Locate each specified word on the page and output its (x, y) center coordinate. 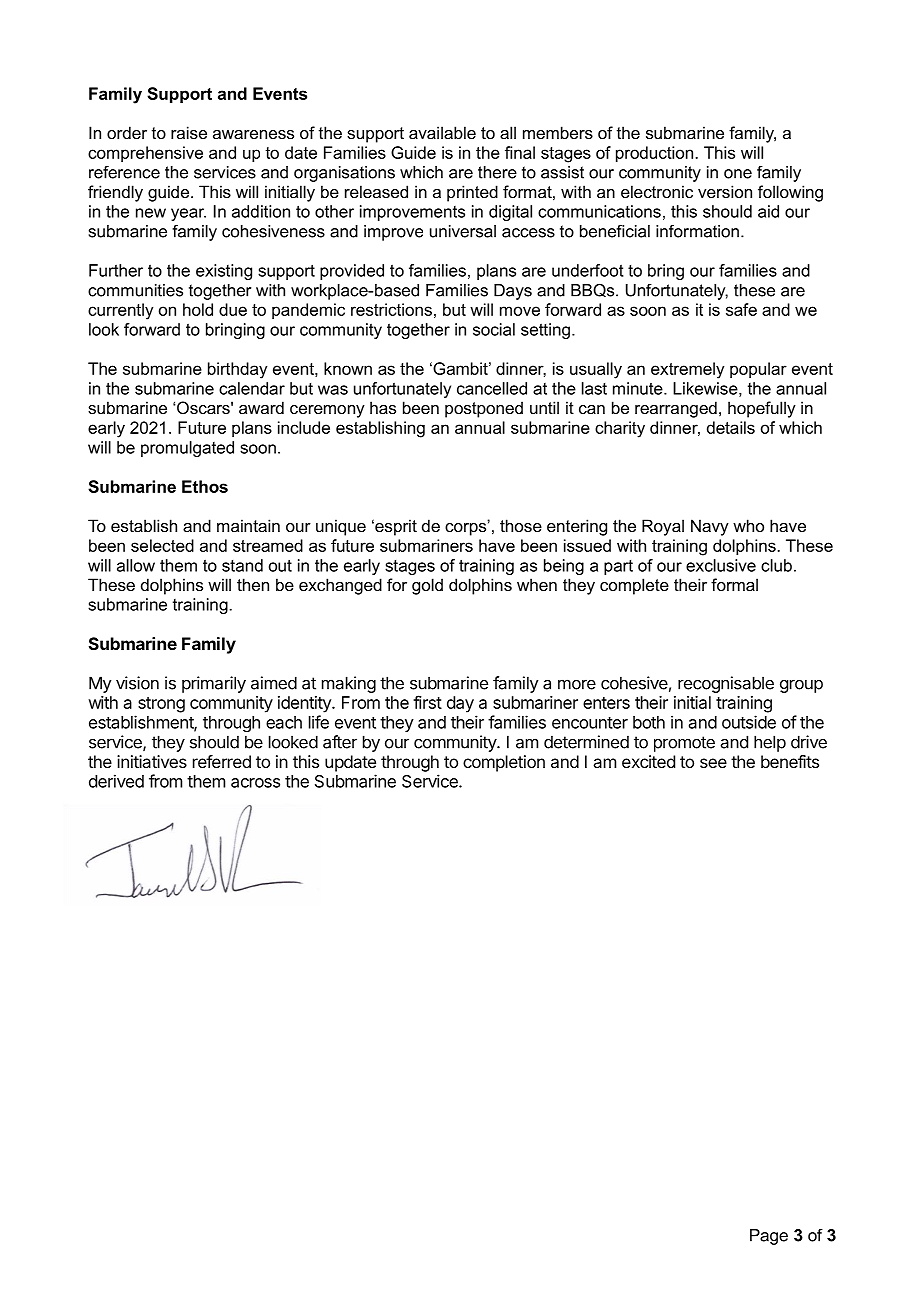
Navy (710, 527)
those (521, 525)
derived (116, 781)
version (725, 191)
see (713, 763)
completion (504, 763)
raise (189, 132)
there (497, 172)
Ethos (205, 486)
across (255, 783)
